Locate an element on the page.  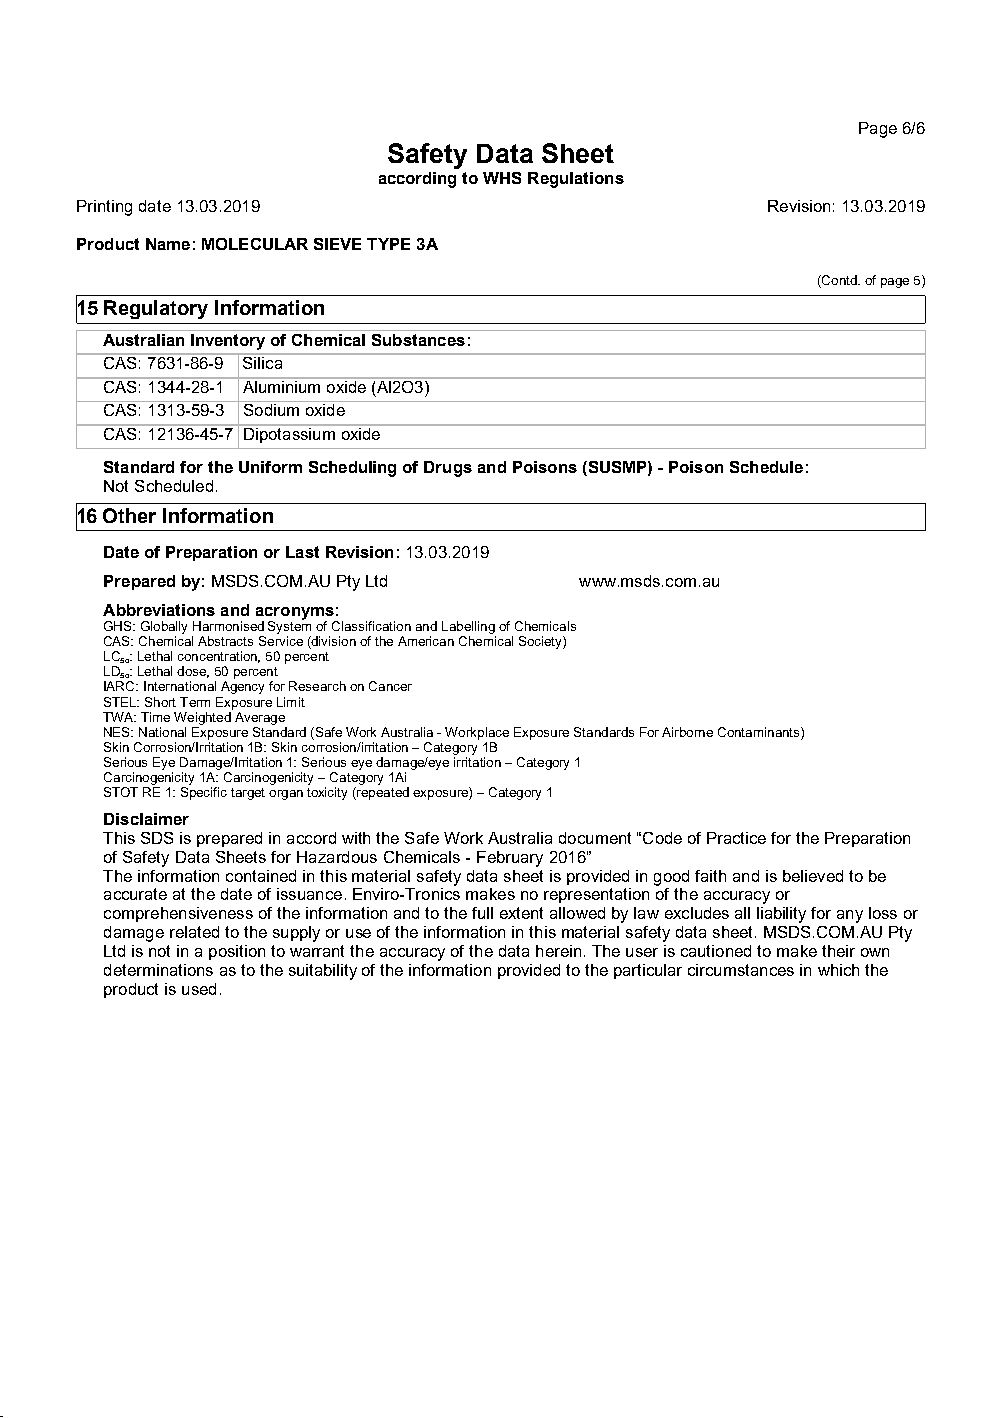
Contd is located at coordinates (839, 281).
